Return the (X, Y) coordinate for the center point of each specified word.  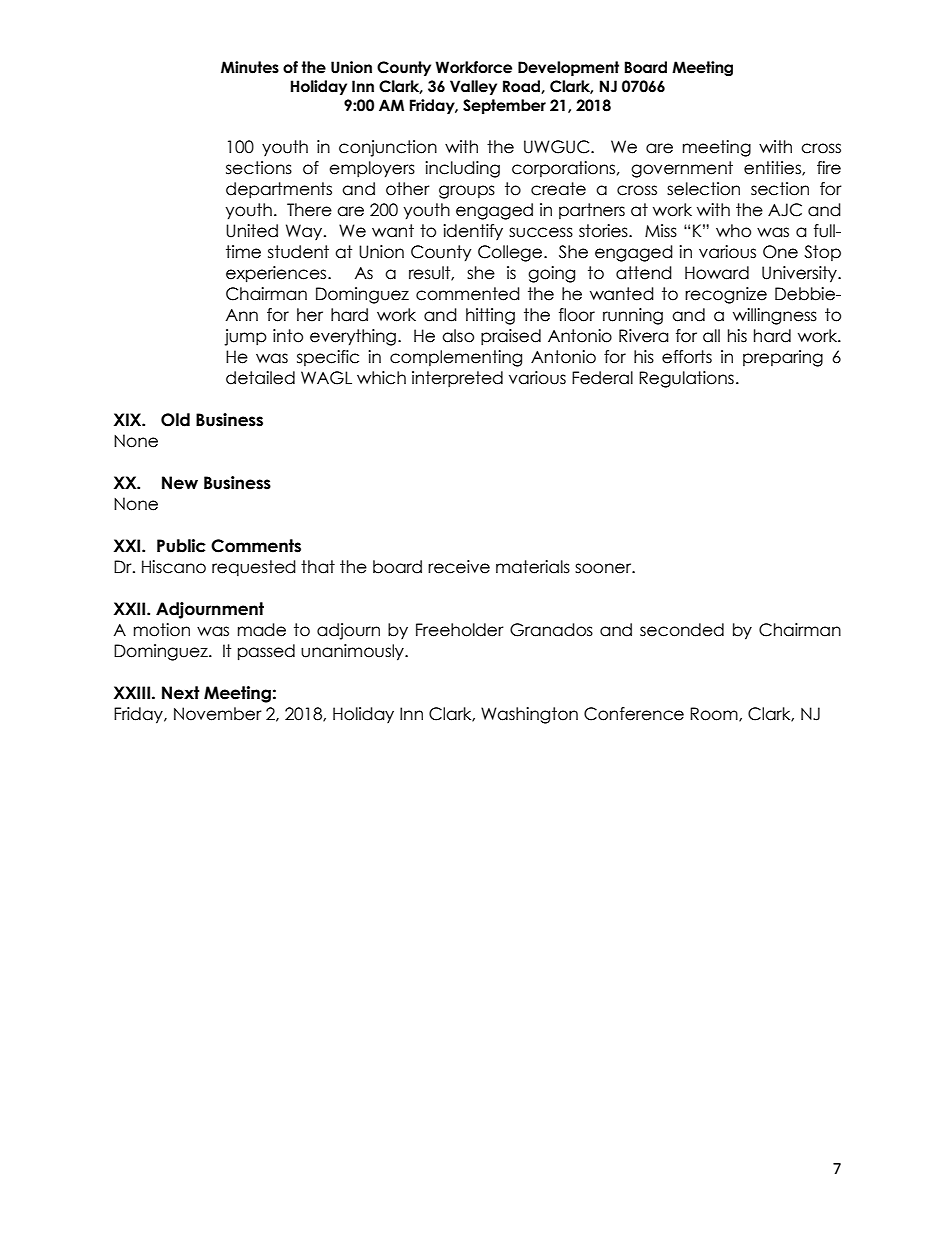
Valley (473, 87)
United (252, 231)
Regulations (686, 379)
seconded (682, 630)
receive (459, 567)
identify (473, 232)
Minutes (250, 67)
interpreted (457, 379)
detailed (260, 378)
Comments (256, 546)
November (218, 714)
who (733, 231)
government (682, 169)
